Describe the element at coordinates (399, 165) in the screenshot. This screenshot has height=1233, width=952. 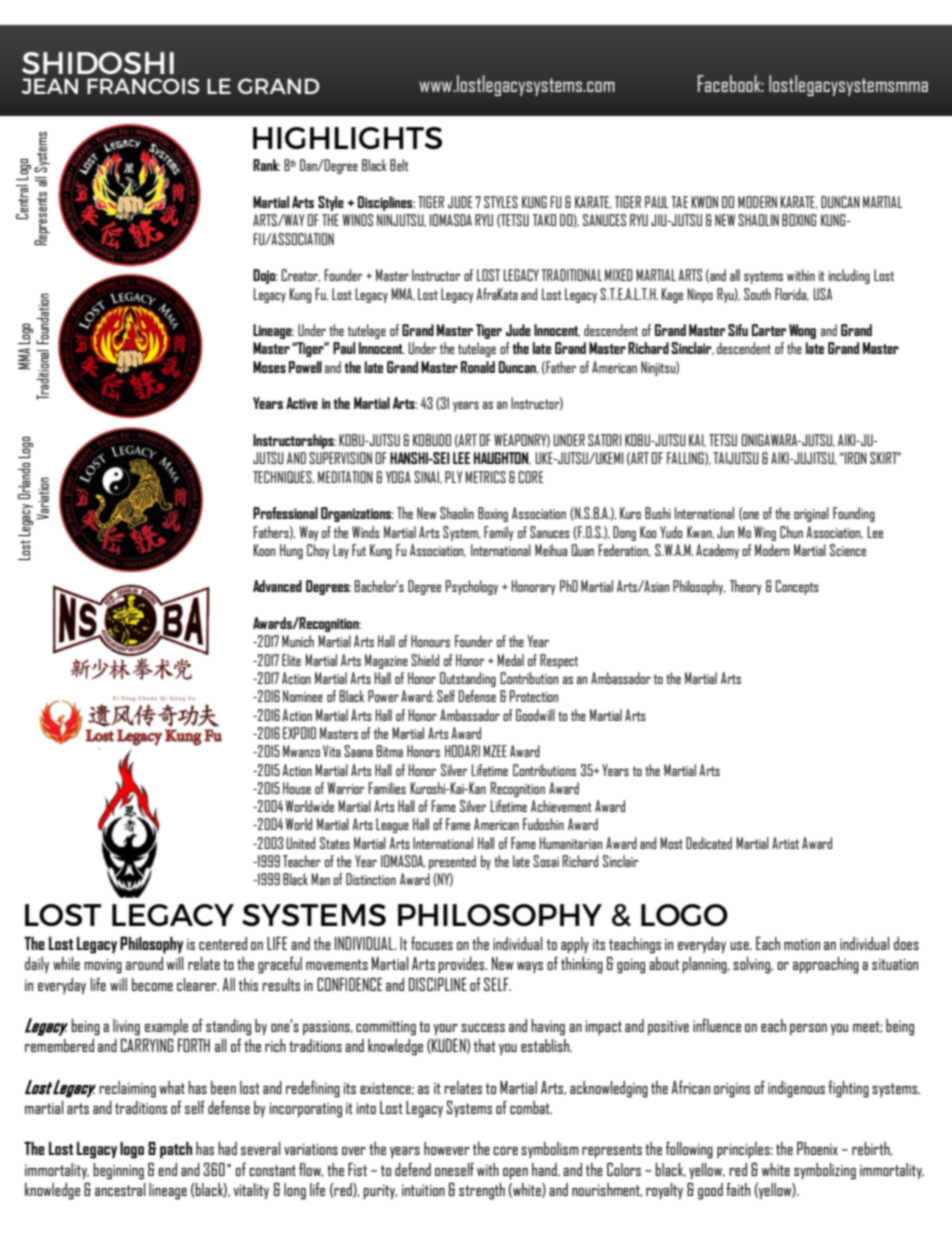
I see `Belt` at that location.
